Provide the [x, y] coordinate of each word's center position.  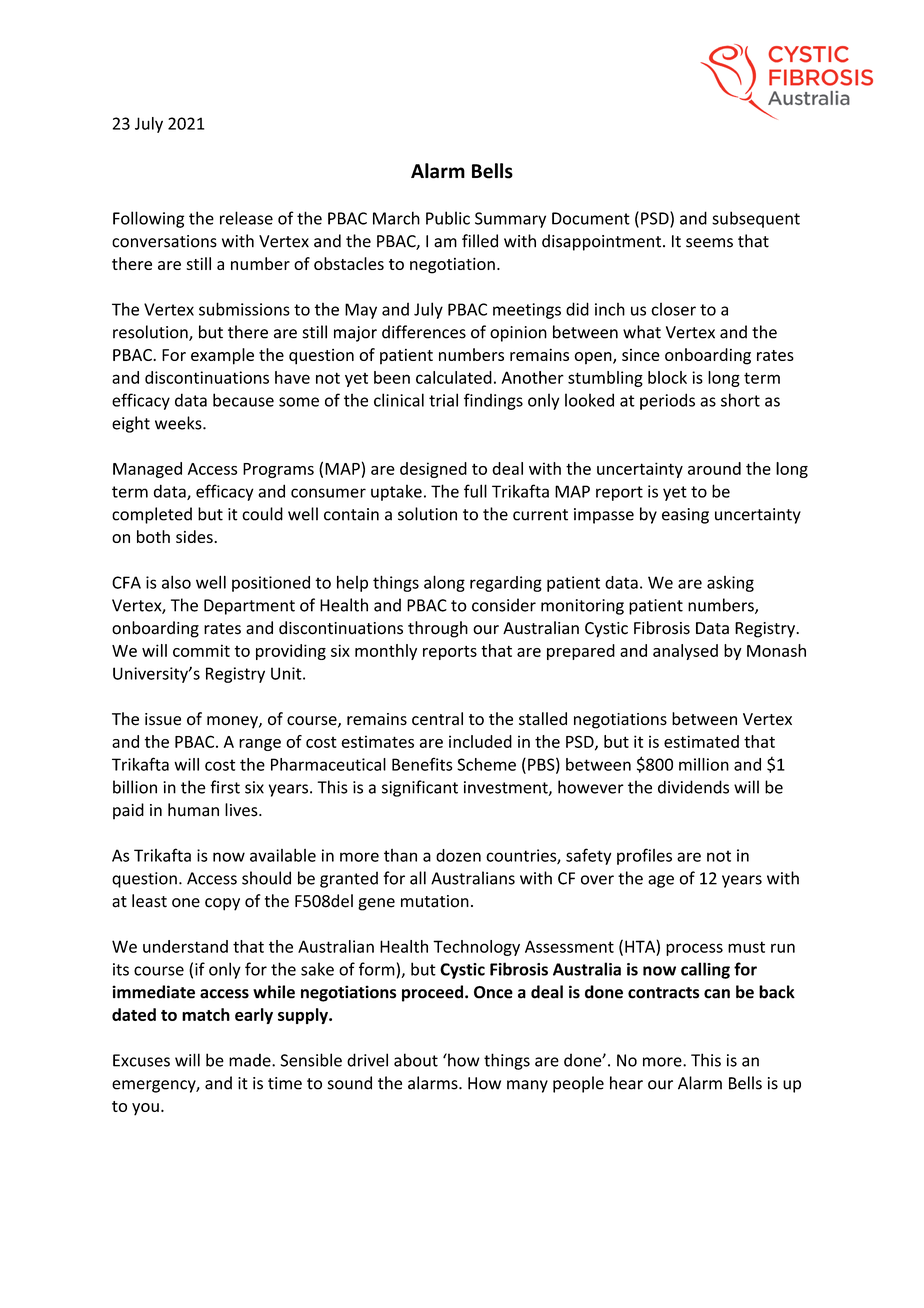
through [438, 629]
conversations [164, 241]
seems [709, 243]
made [251, 1060]
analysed [685, 652]
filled [480, 241]
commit [201, 650]
